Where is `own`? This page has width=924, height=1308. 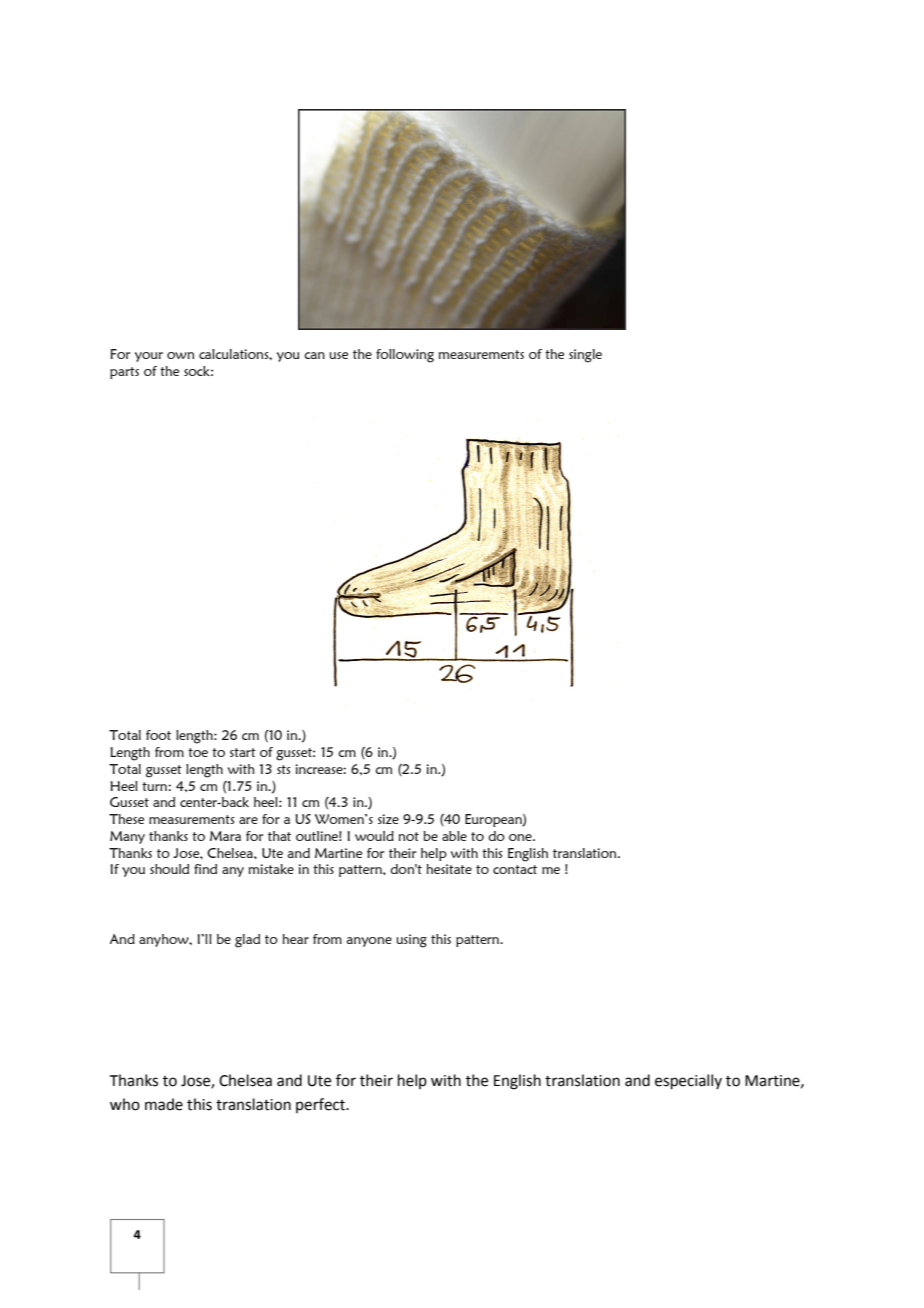
own is located at coordinates (180, 355).
